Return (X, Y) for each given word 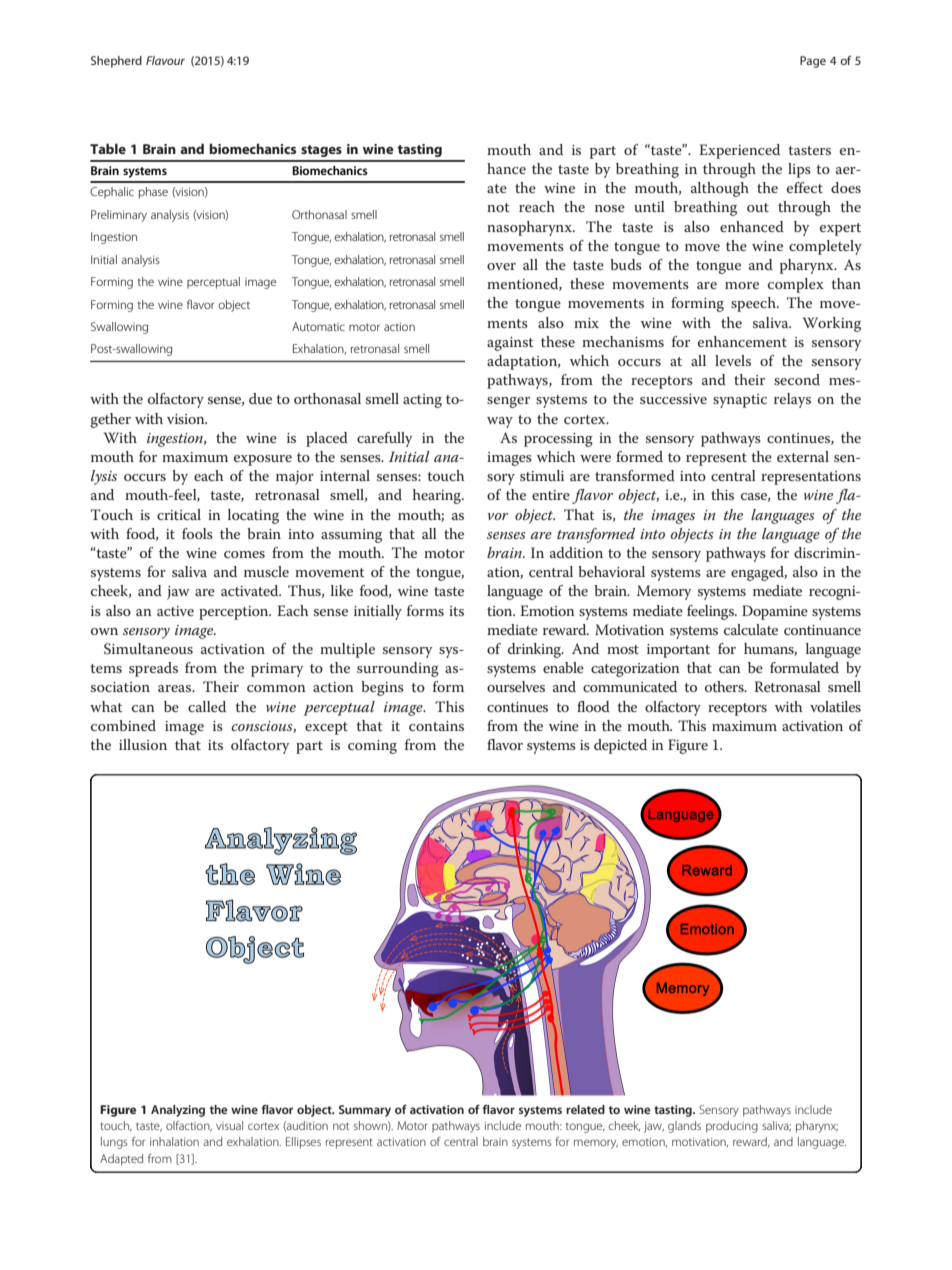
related (585, 1109)
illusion (143, 744)
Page (813, 62)
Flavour (165, 60)
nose (610, 208)
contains (436, 726)
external (803, 456)
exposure (263, 460)
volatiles (835, 706)
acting (422, 401)
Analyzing (178, 1111)
